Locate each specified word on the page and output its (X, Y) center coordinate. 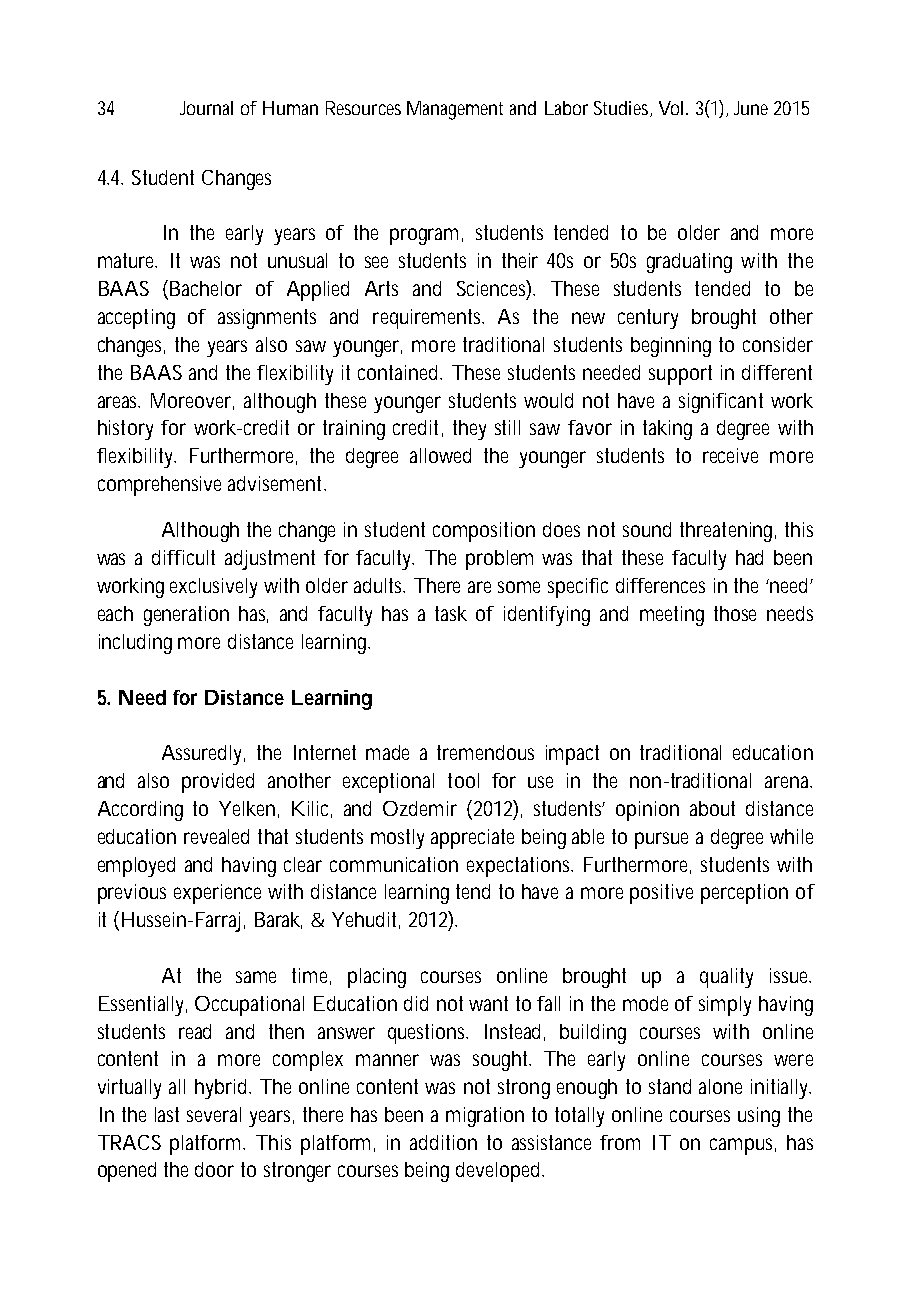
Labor (566, 108)
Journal (206, 108)
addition (443, 1142)
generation (186, 616)
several (214, 1114)
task (451, 613)
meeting (672, 616)
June (751, 108)
